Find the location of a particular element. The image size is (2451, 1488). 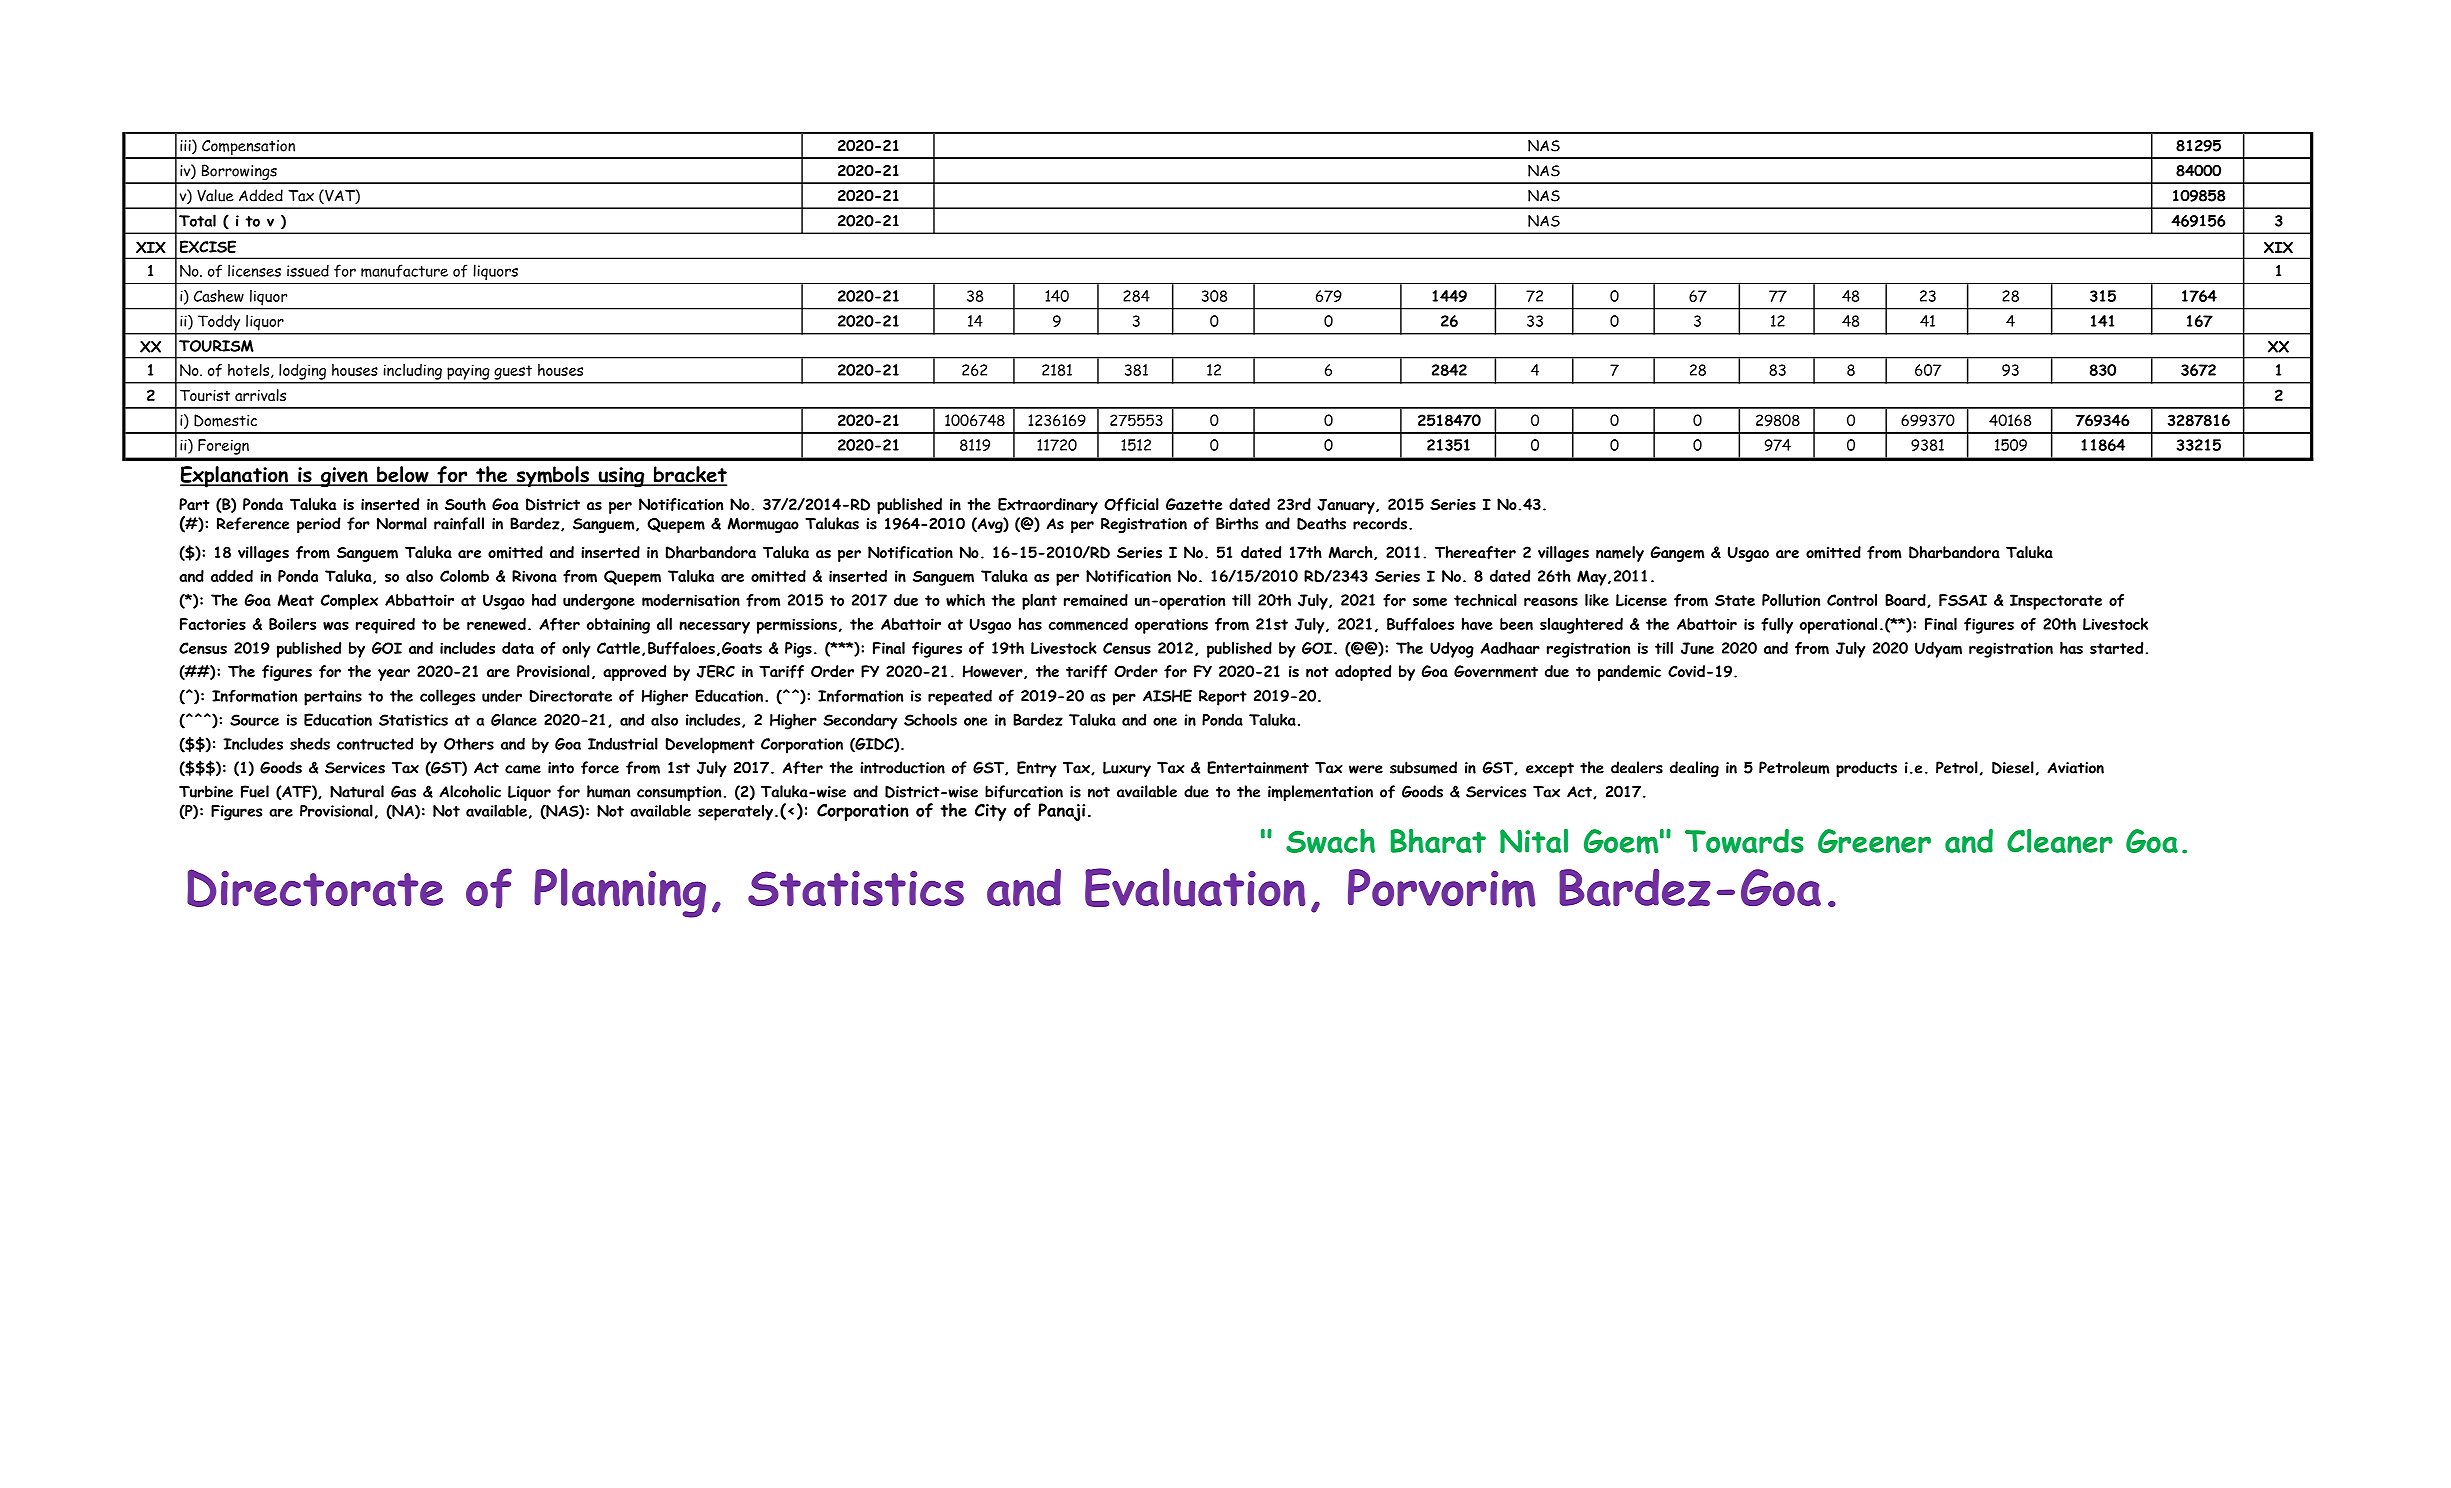

Planning is located at coordinates (620, 893).
